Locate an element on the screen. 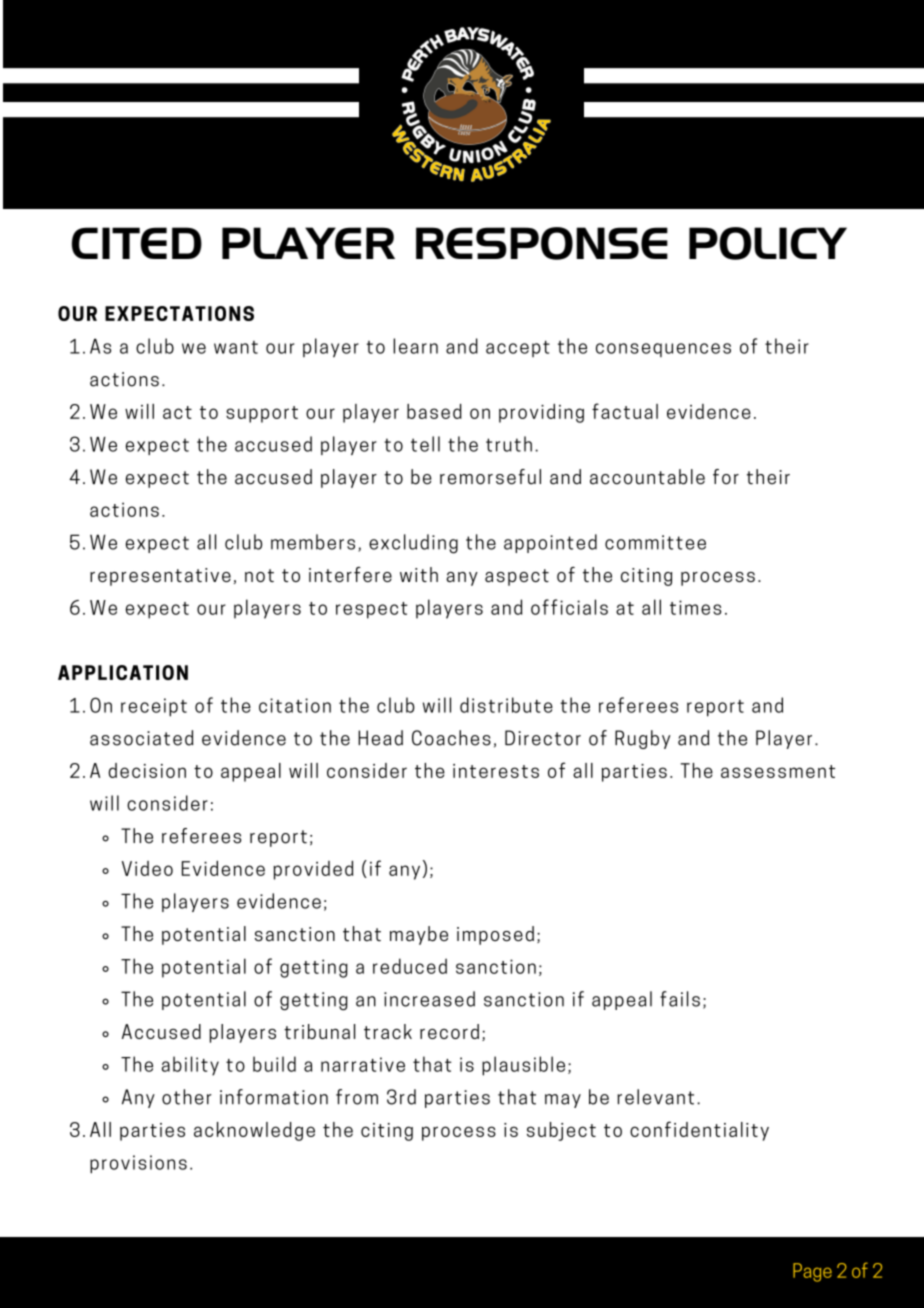 The image size is (924, 1308). increased is located at coordinates (429, 999).
